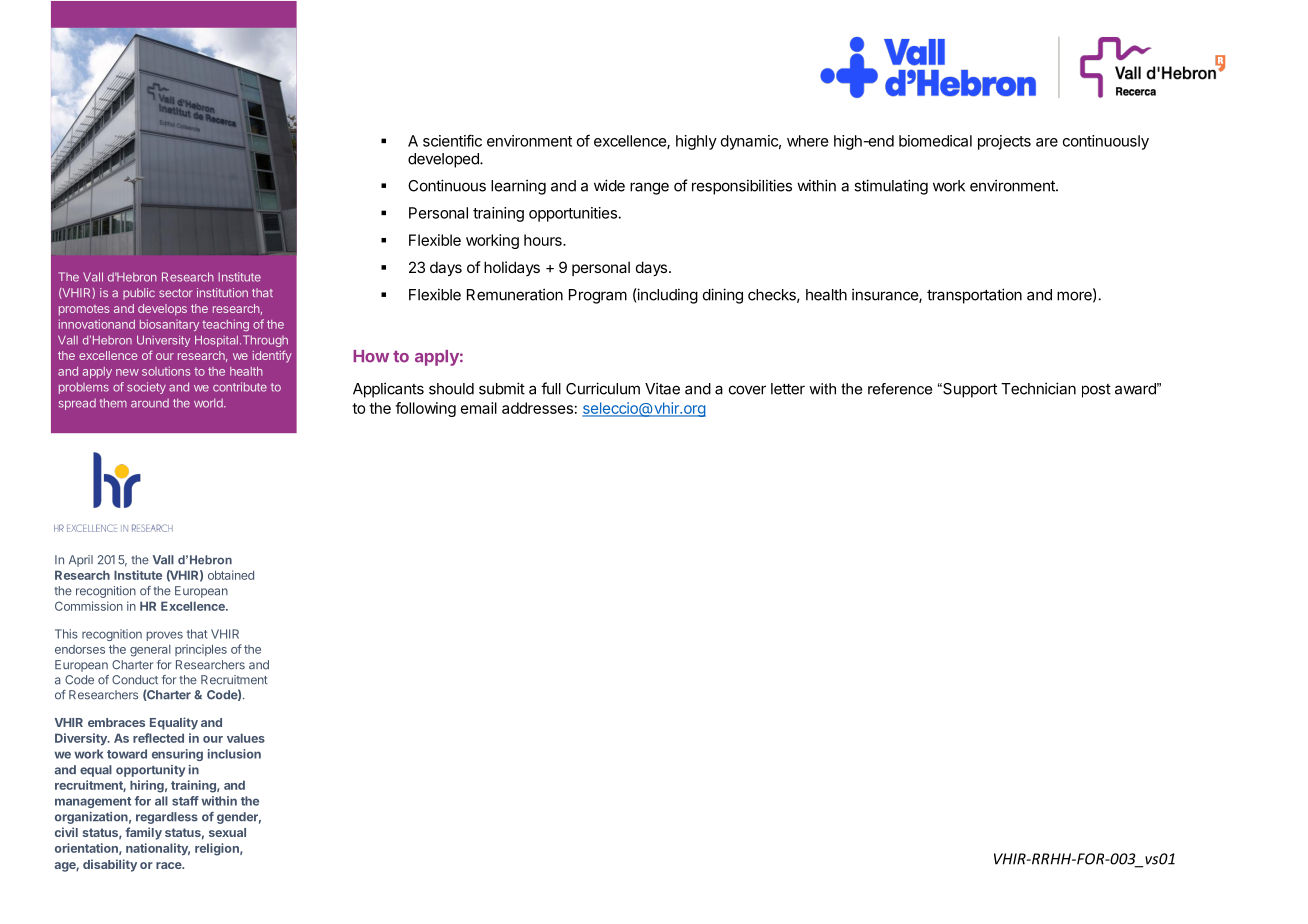 The image size is (1308, 924). What do you see at coordinates (609, 185) in the screenshot?
I see `wide` at bounding box center [609, 185].
